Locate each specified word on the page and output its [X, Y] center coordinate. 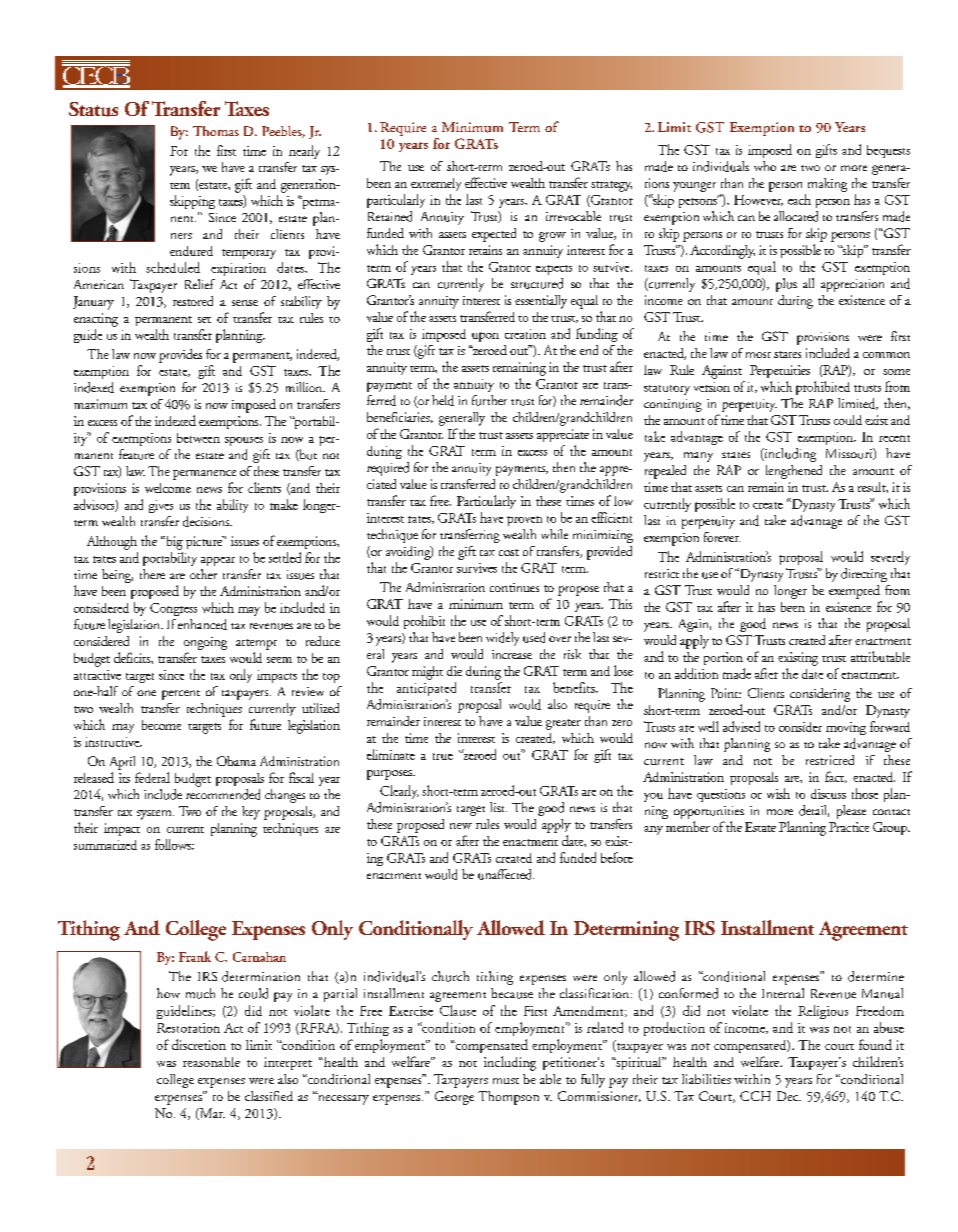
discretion [199, 1044]
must [506, 1081]
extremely [436, 184]
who [765, 166]
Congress [173, 609]
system [155, 815]
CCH [755, 1096]
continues [514, 587]
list [498, 807]
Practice [849, 827]
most [758, 355]
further [489, 400]
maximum [100, 404]
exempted [854, 592]
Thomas [216, 131]
